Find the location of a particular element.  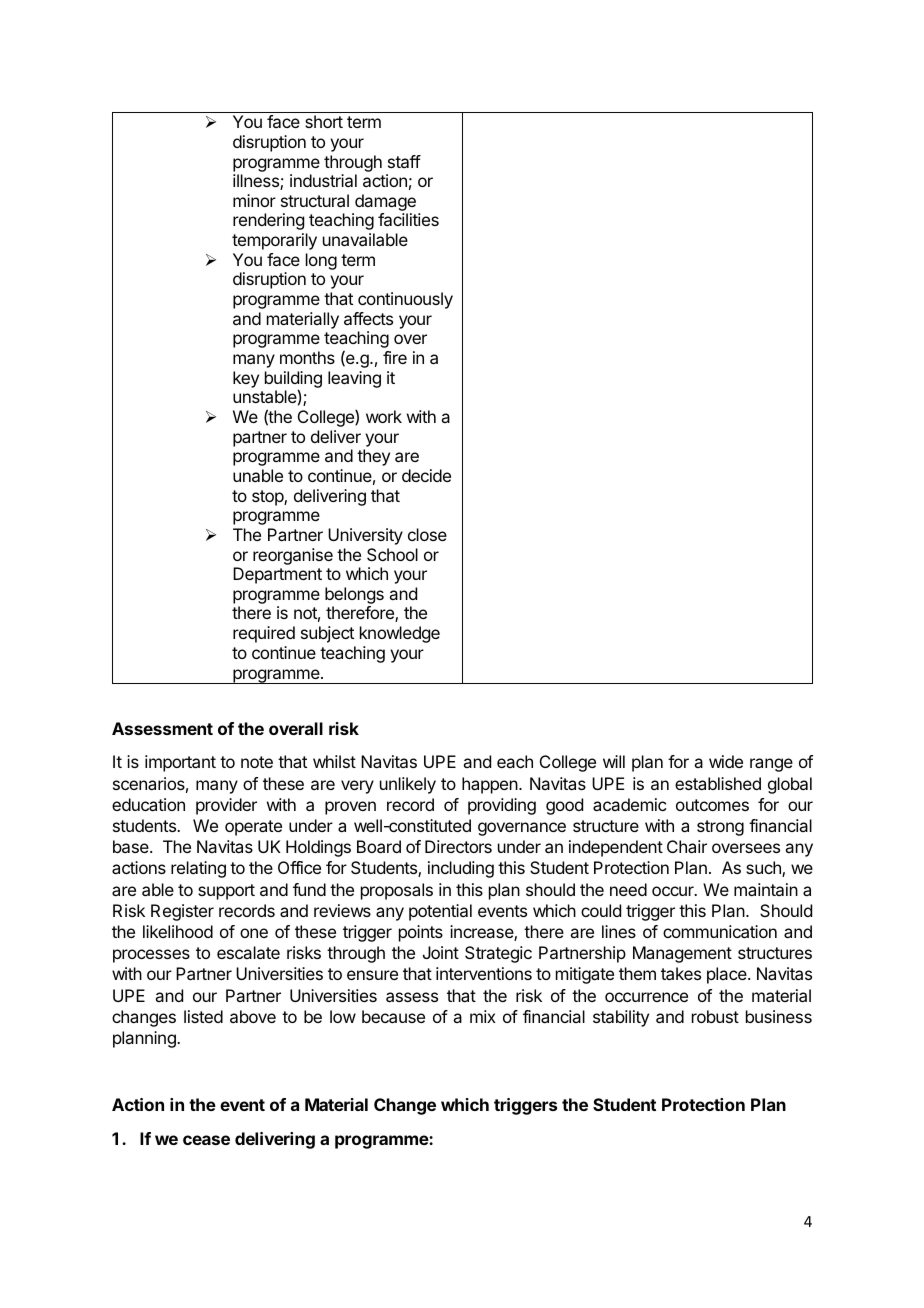

Register is located at coordinates (182, 912).
